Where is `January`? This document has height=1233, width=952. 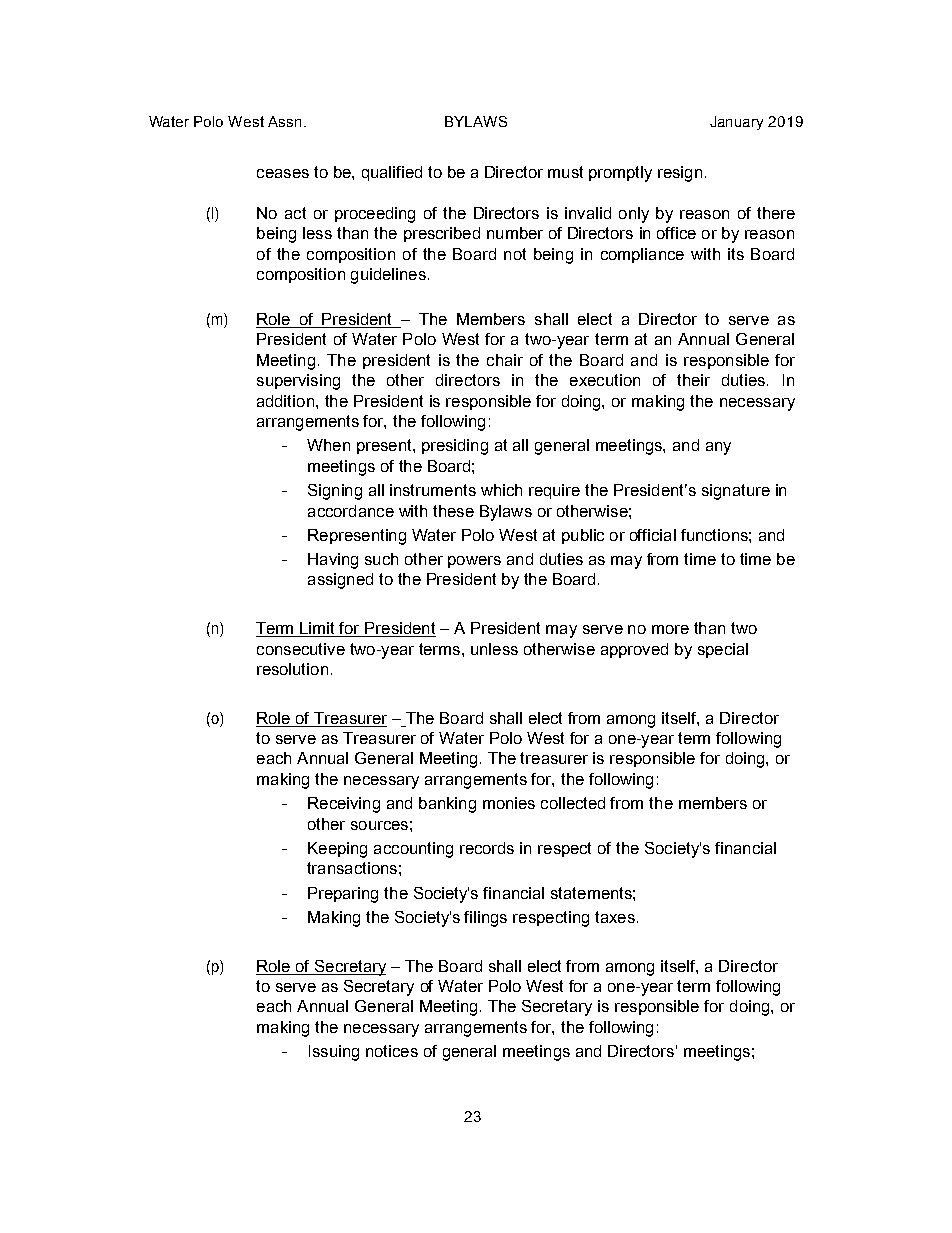
January is located at coordinates (736, 123).
